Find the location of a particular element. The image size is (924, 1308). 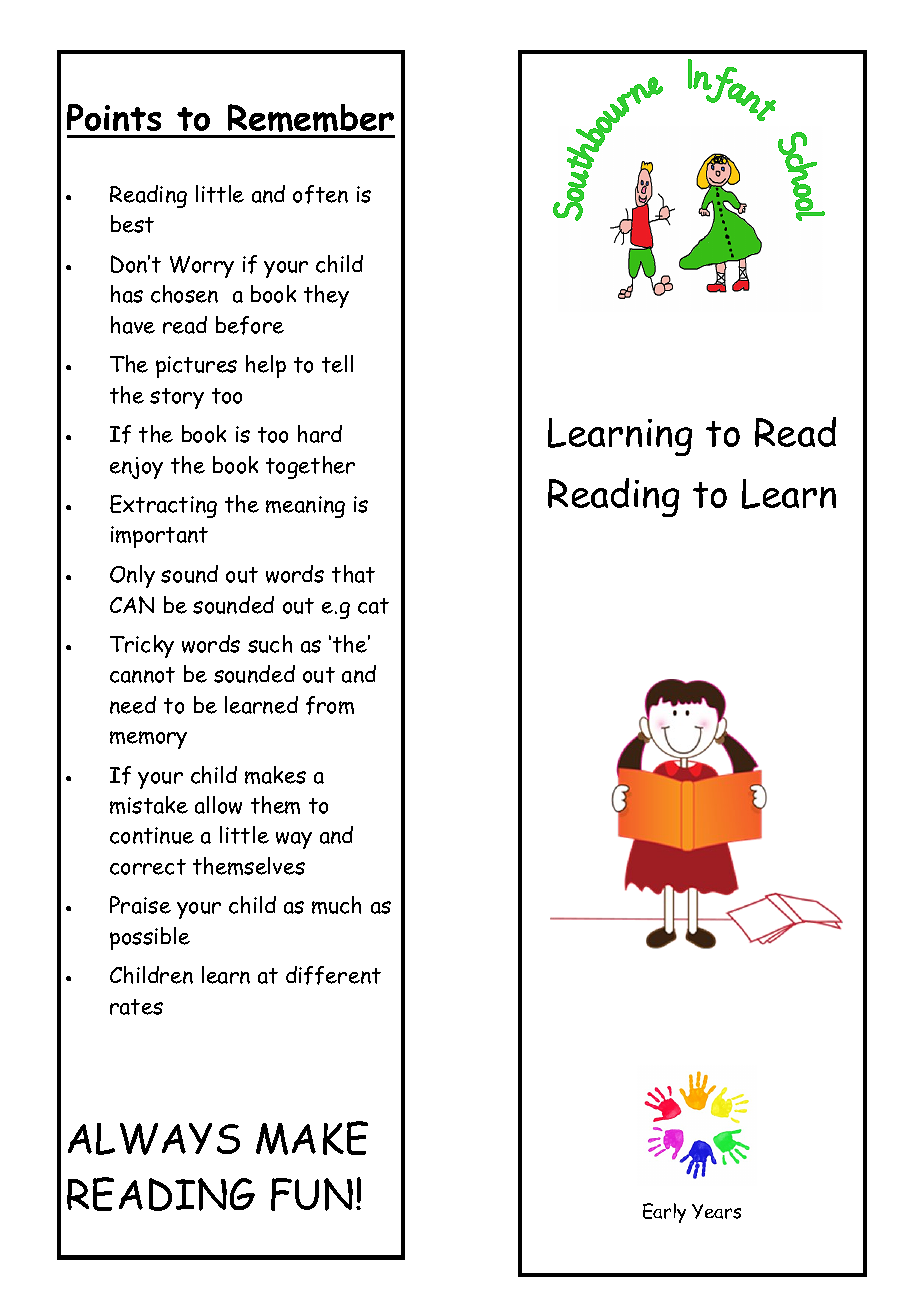

often is located at coordinates (320, 194).
